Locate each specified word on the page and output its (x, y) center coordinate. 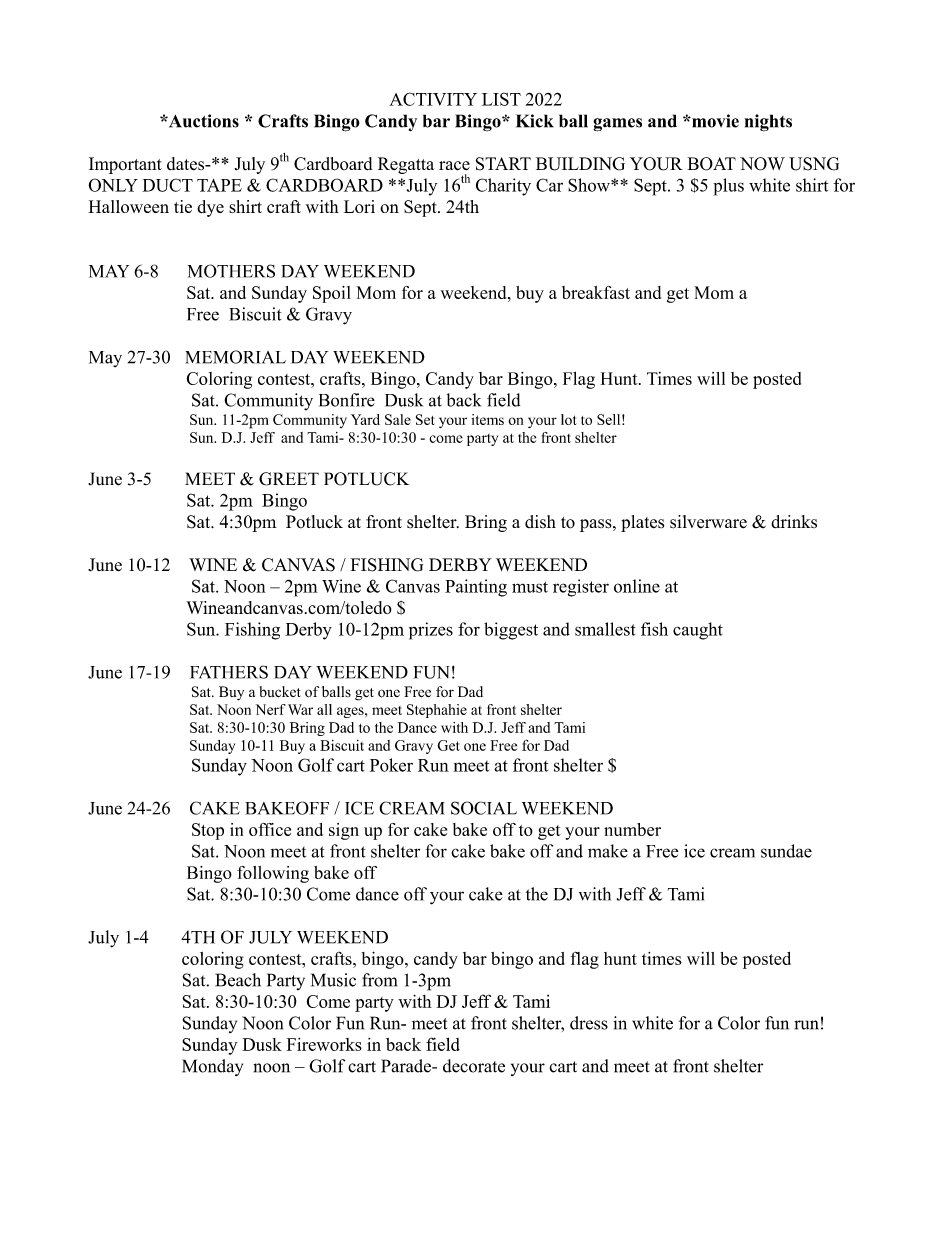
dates (187, 164)
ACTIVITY (433, 99)
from (379, 980)
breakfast (596, 292)
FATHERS (229, 672)
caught (698, 631)
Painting (476, 588)
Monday (212, 1067)
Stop (208, 831)
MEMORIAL (235, 357)
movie (714, 121)
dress (589, 1023)
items (487, 419)
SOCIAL (484, 808)
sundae (786, 851)
